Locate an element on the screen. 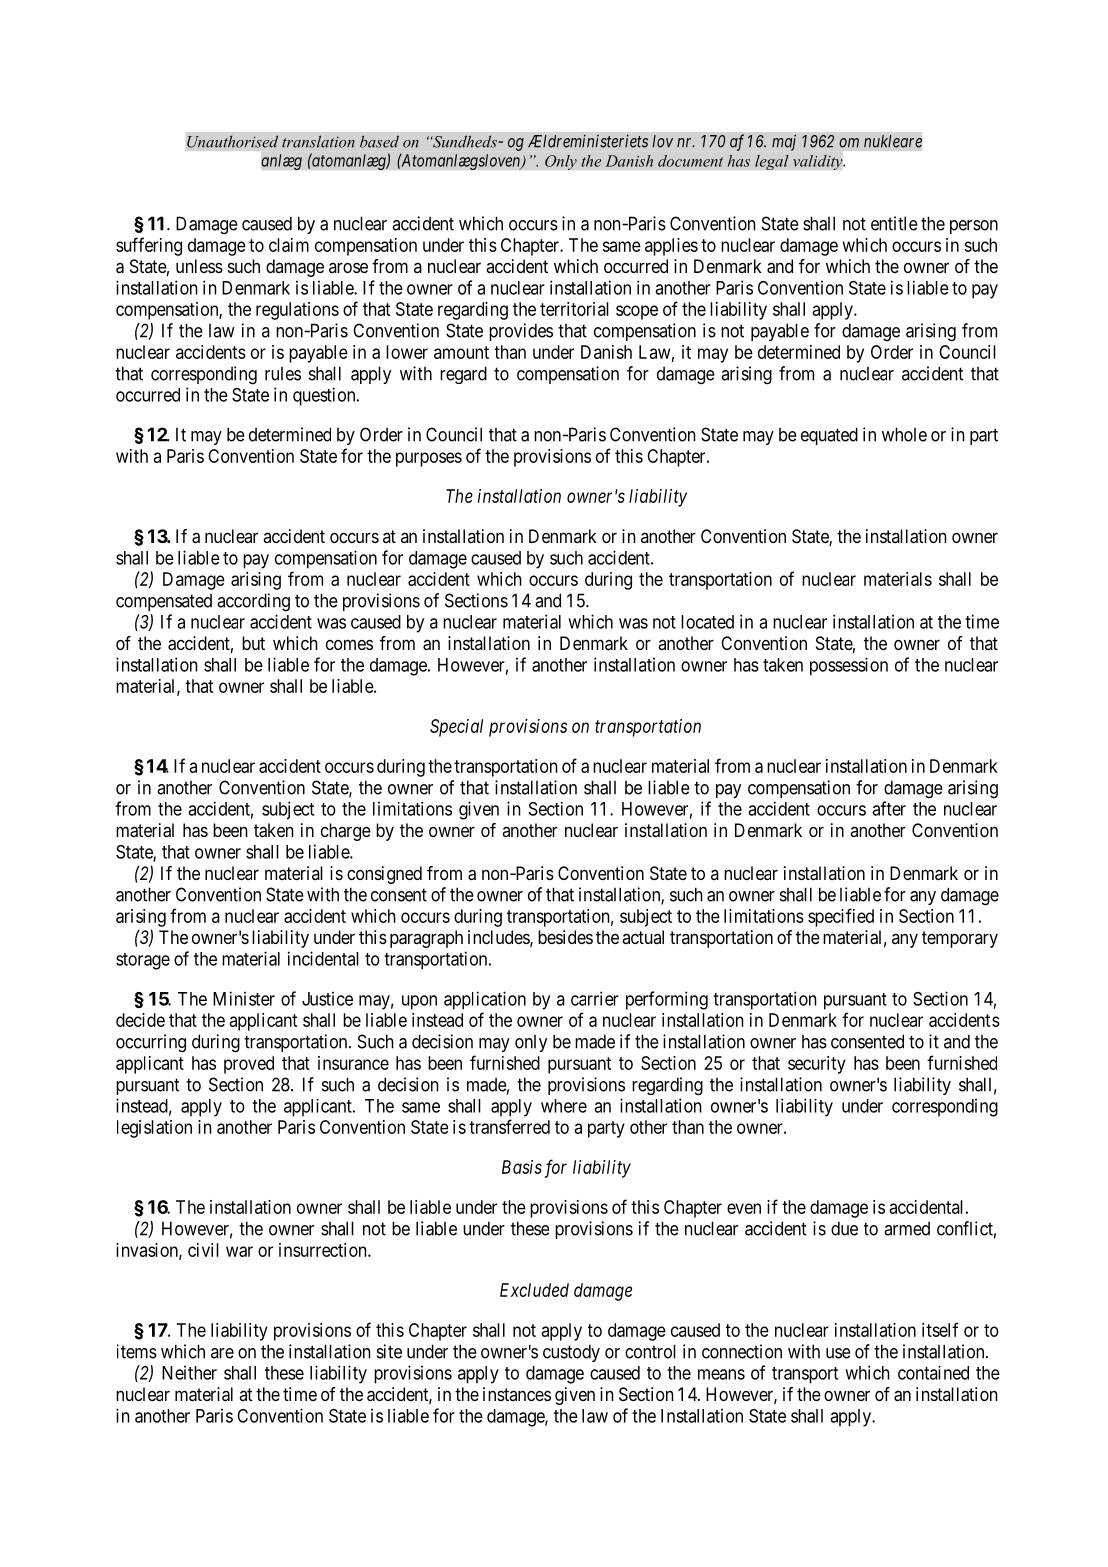 This screenshot has height=1567, width=1108. located is located at coordinates (707, 622).
